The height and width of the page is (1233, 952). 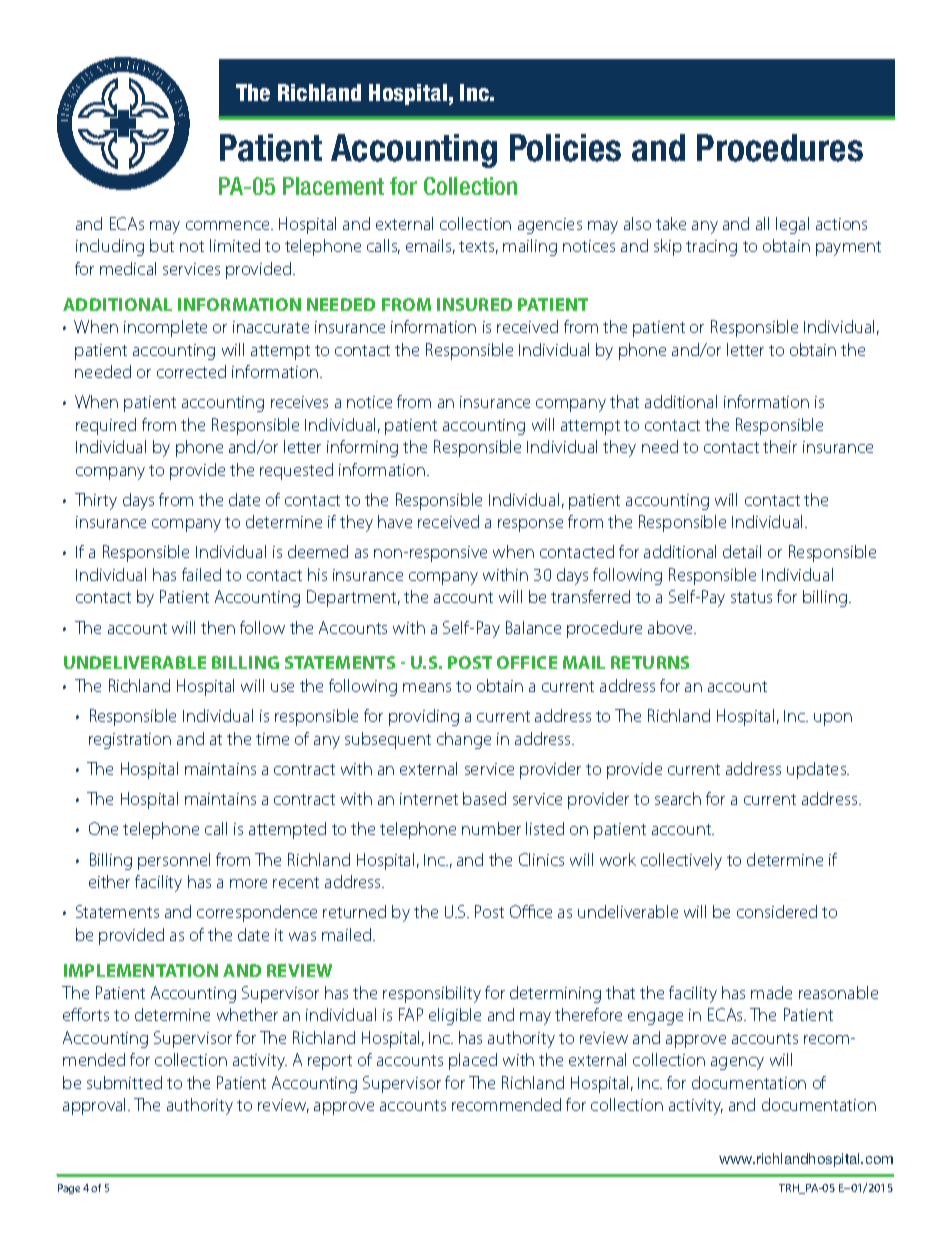 I want to click on commence, so click(x=229, y=225).
